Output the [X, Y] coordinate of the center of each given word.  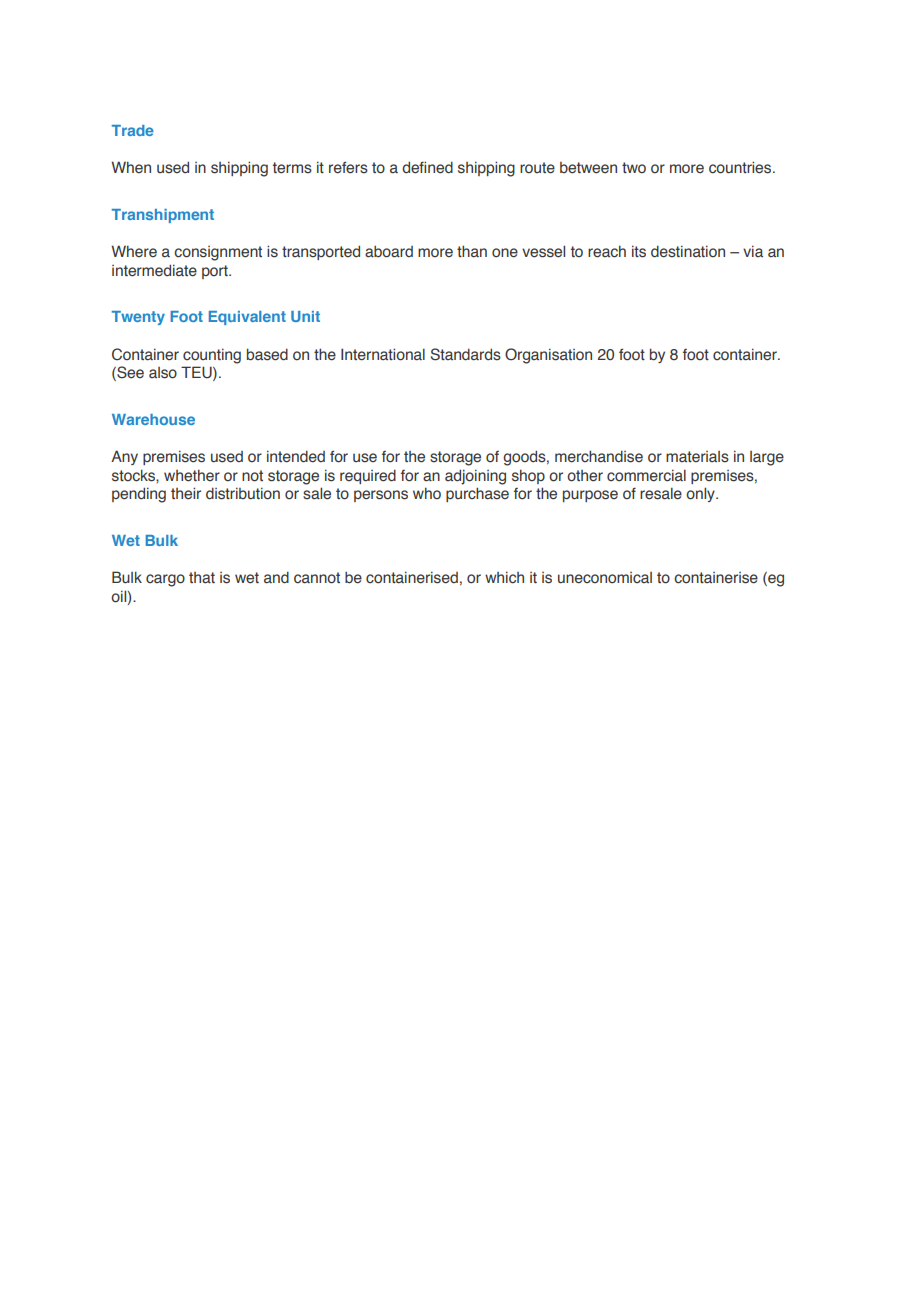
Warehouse [153, 419]
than [472, 251]
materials [697, 457]
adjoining [475, 477]
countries [741, 167]
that [202, 578]
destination [688, 251]
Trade [133, 130]
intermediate [154, 270]
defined [427, 167]
